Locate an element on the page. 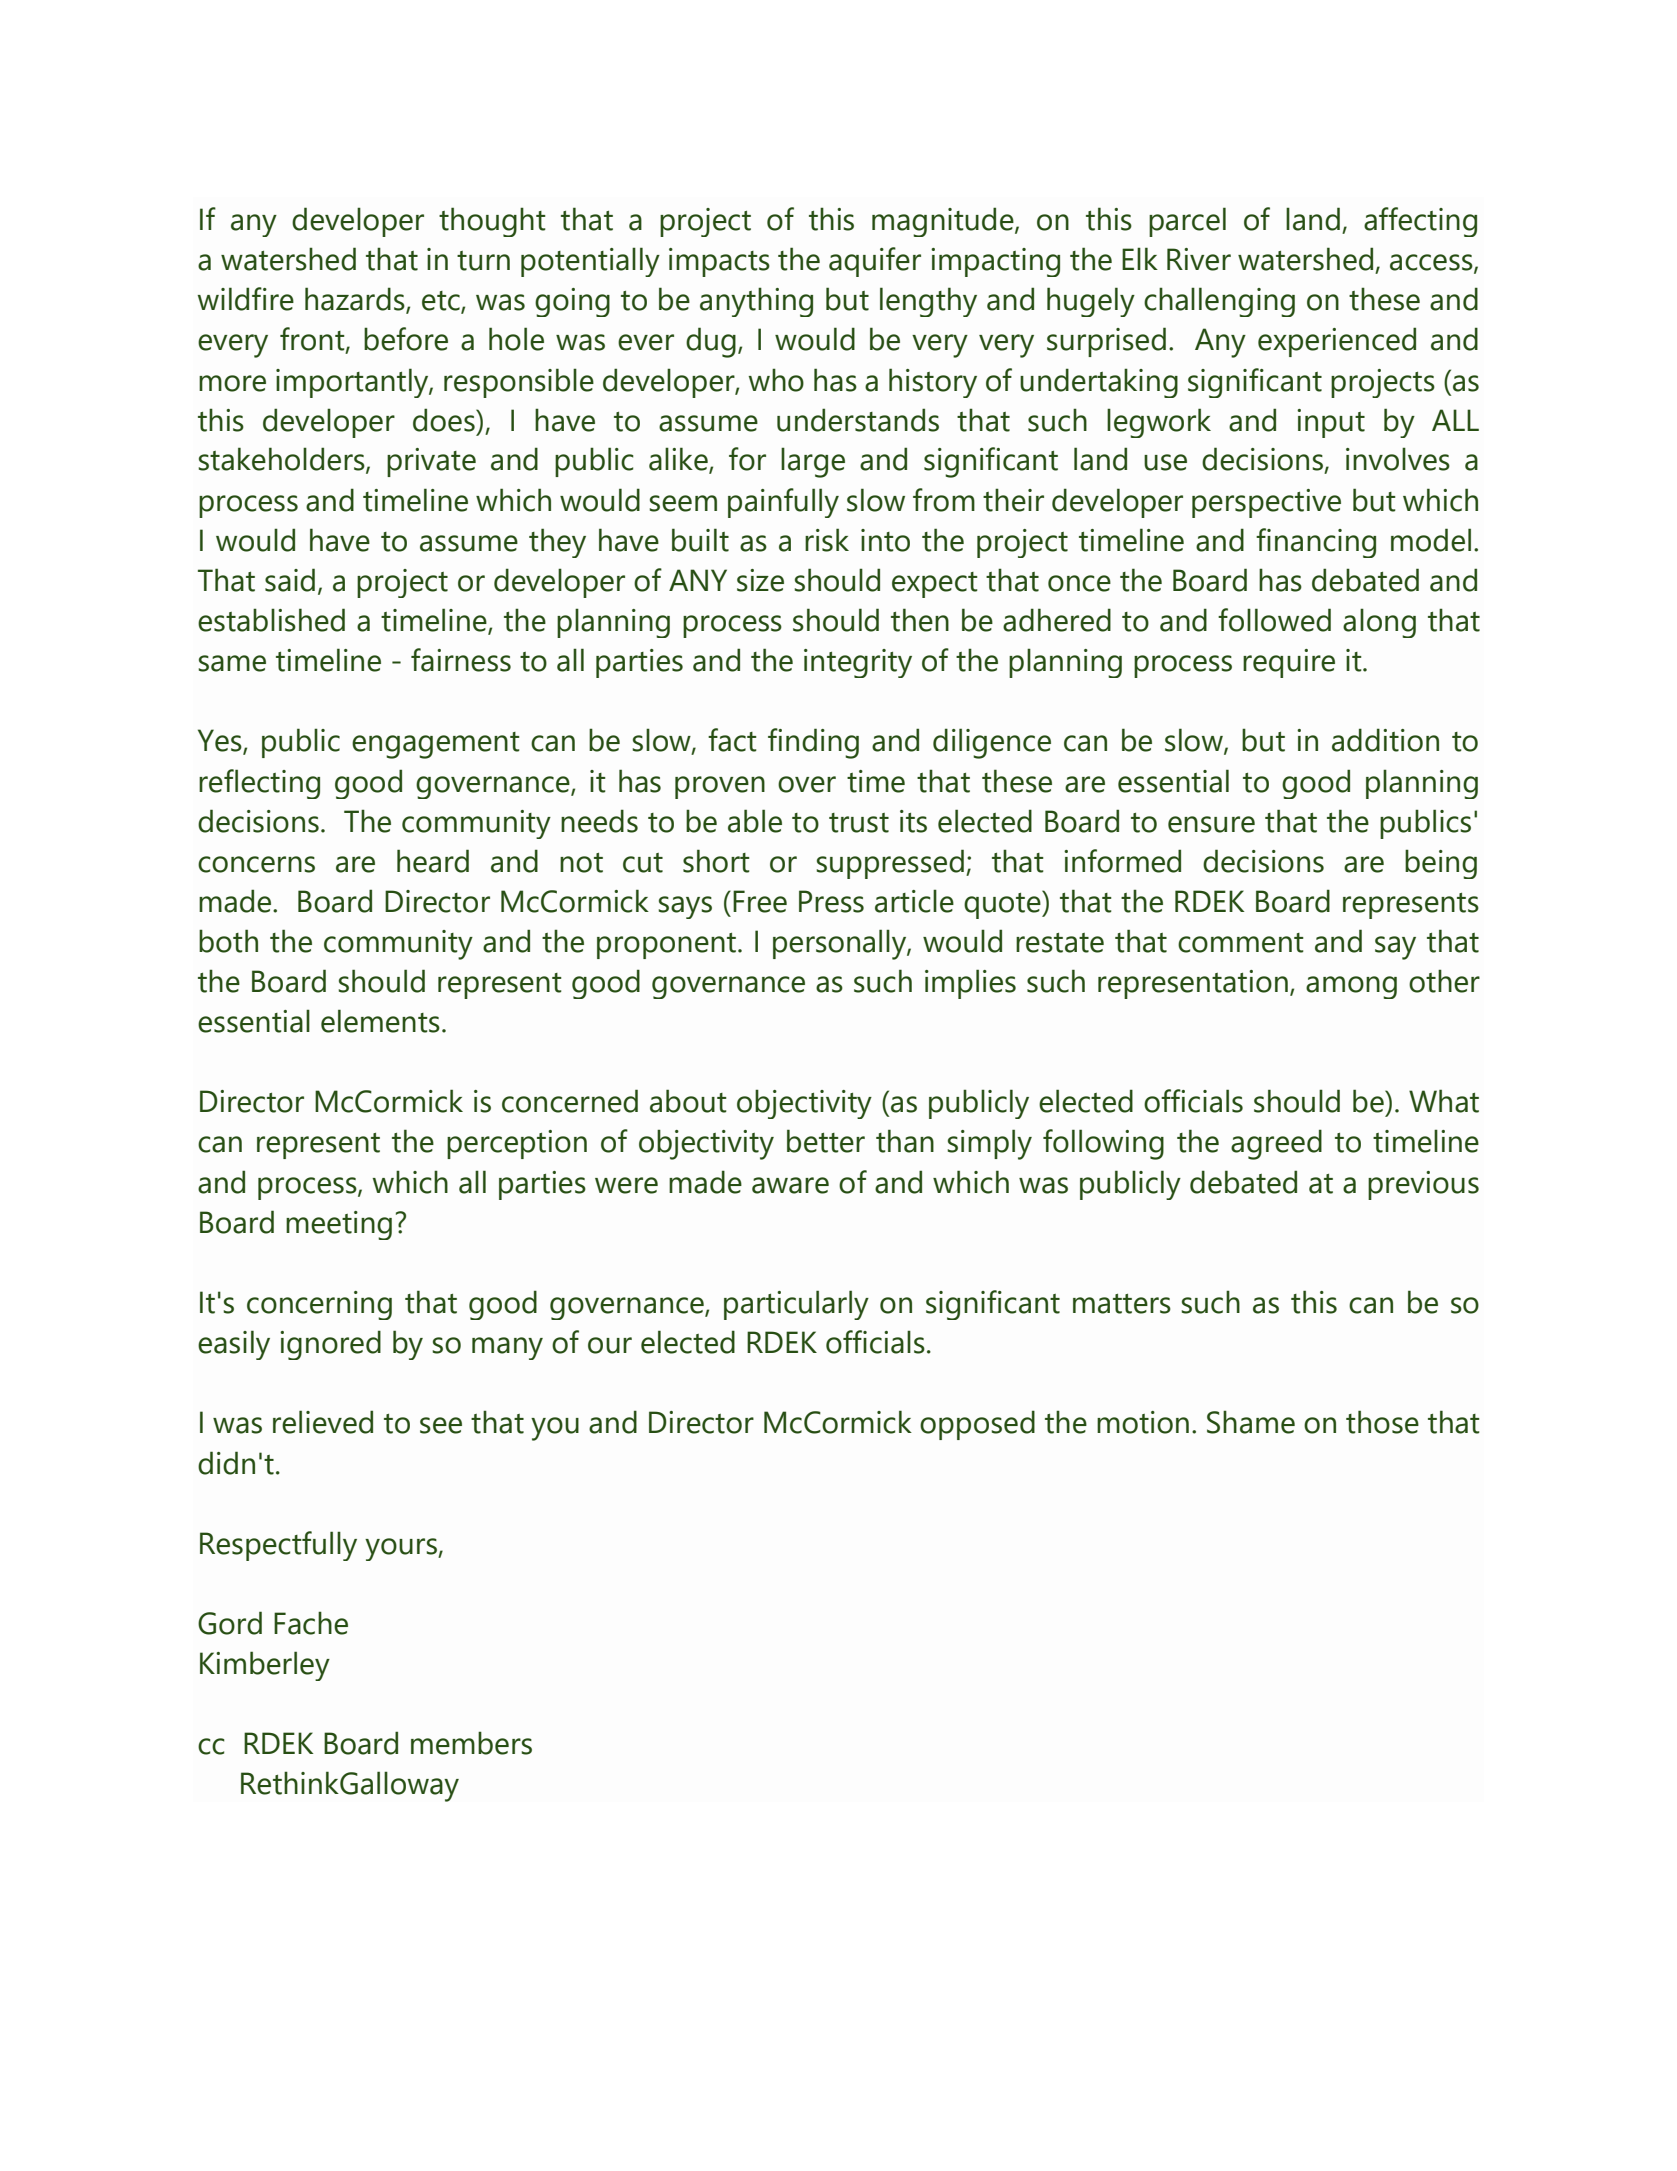 Image resolution: width=1677 pixels, height=2171 pixels. aware is located at coordinates (790, 1185).
